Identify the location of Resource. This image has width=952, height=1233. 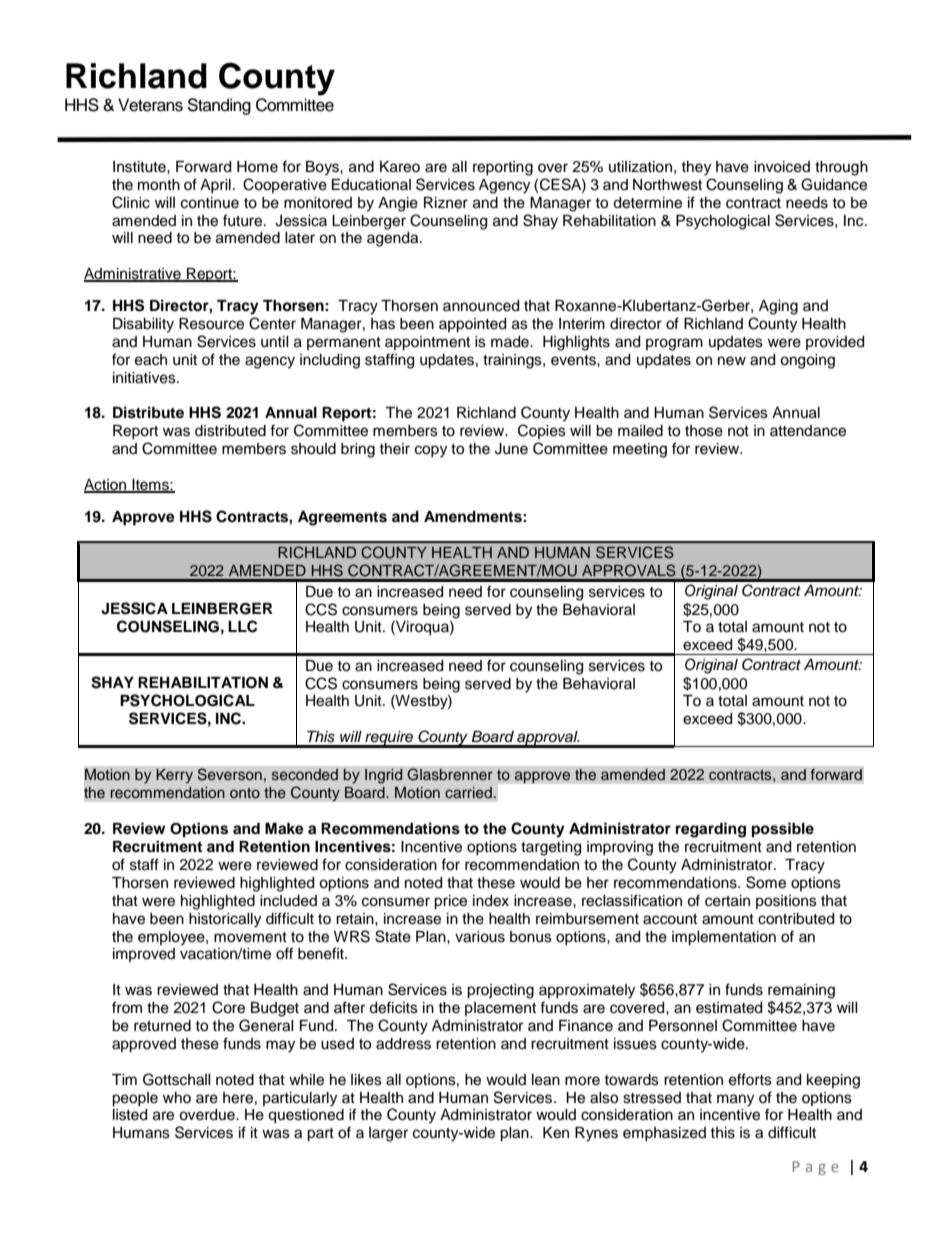
(211, 324).
